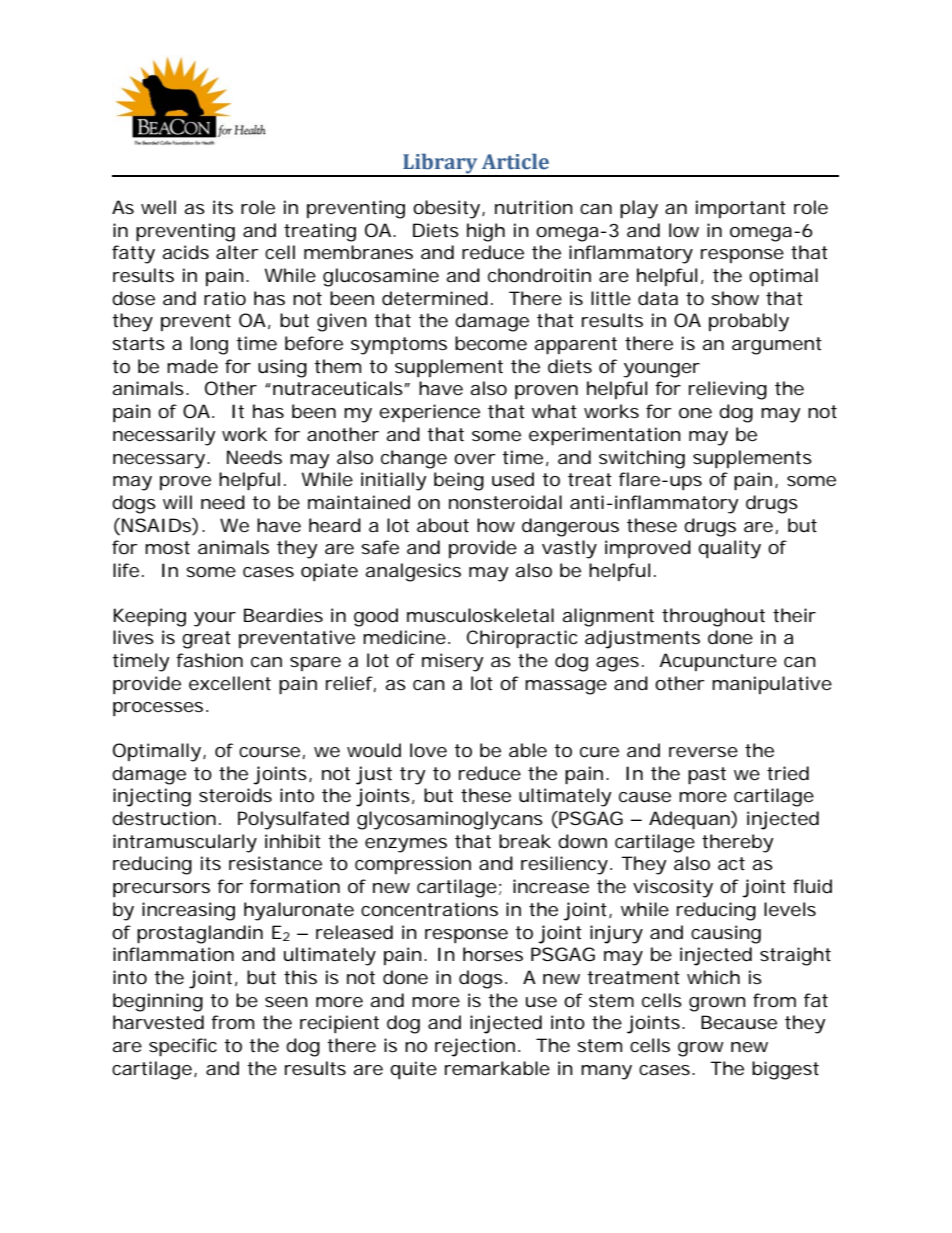 This screenshot has height=1233, width=952. I want to click on important, so click(741, 209).
